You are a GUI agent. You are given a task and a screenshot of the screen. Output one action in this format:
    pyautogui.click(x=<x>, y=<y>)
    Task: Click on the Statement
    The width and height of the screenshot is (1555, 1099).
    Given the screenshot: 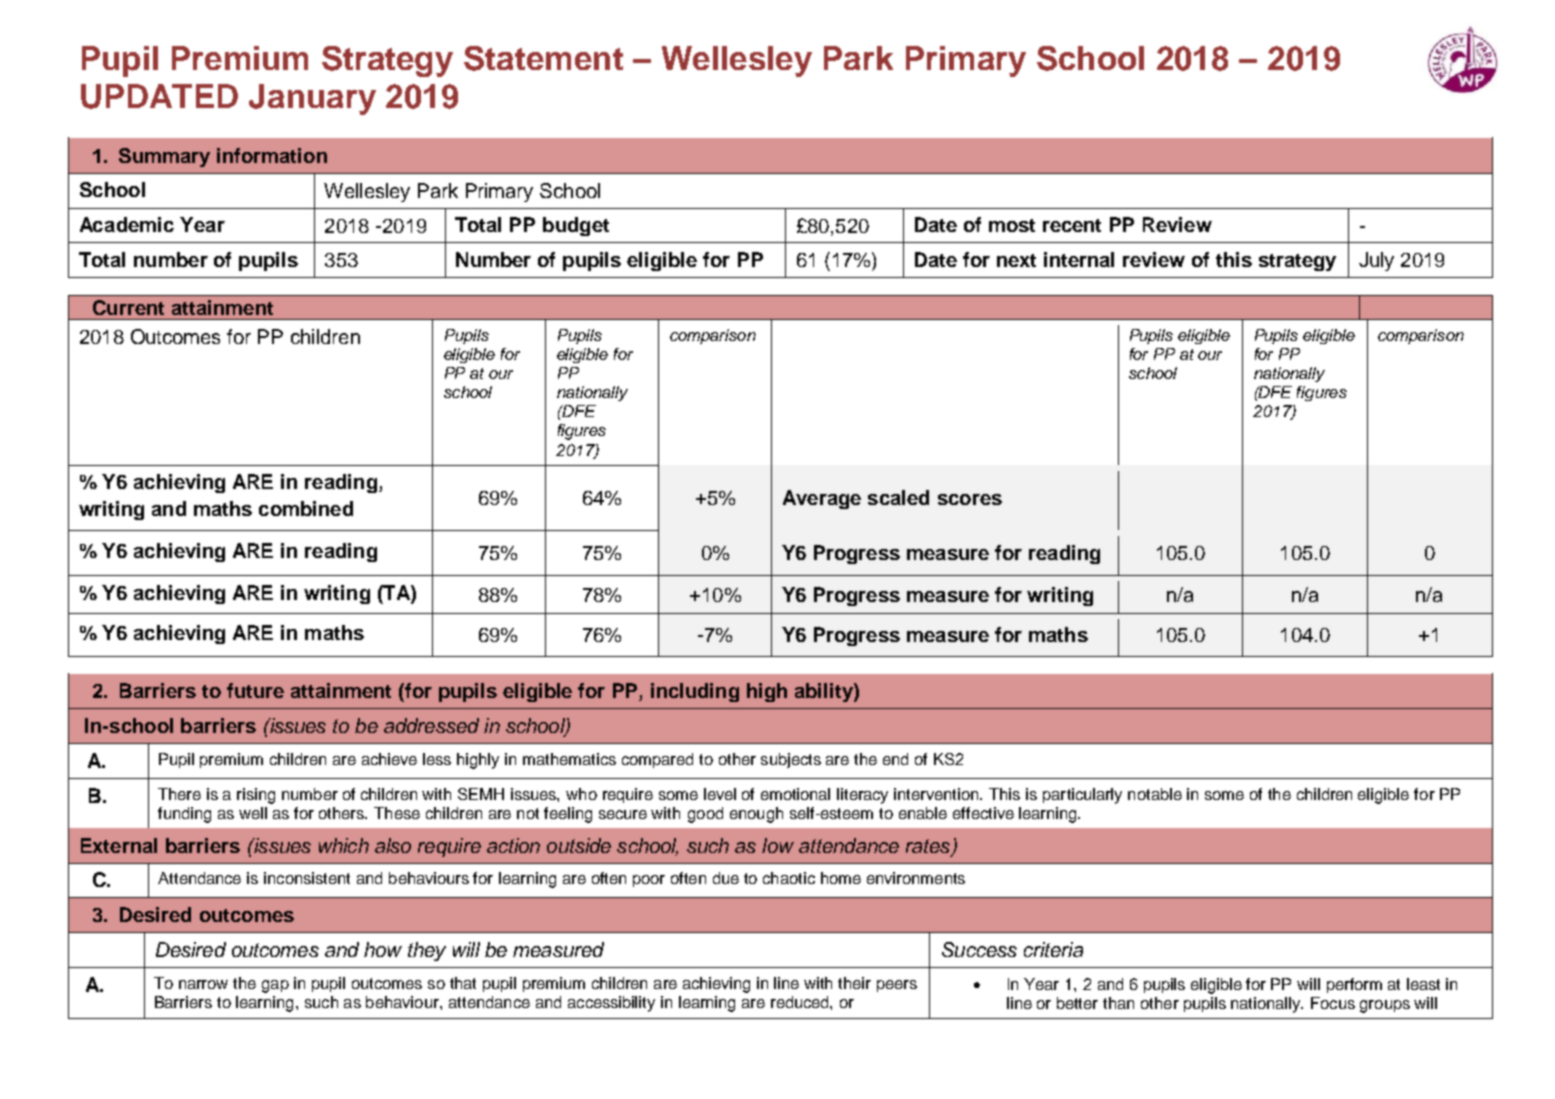 What is the action you would take?
    pyautogui.click(x=543, y=58)
